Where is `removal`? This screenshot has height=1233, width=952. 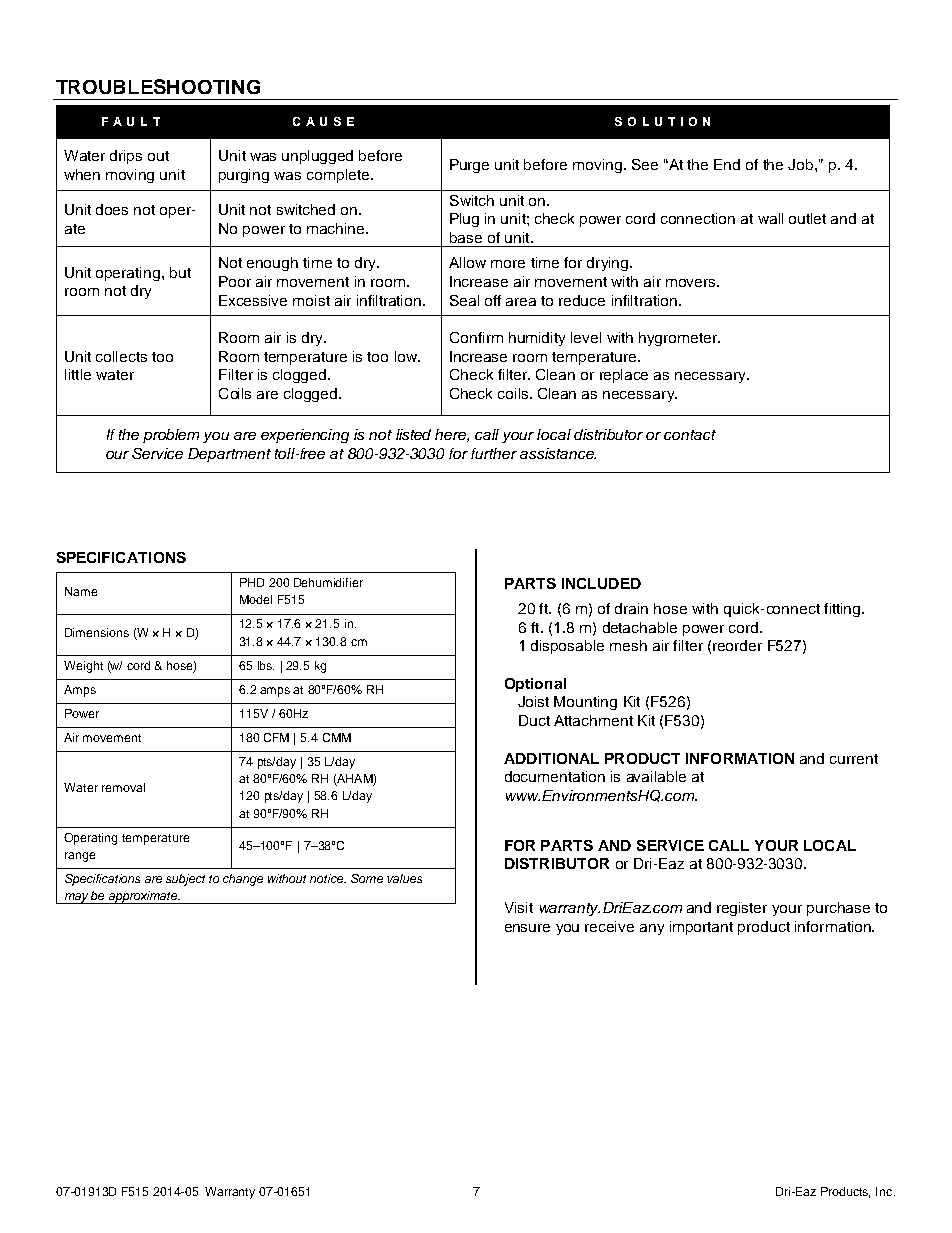
removal is located at coordinates (123, 787).
